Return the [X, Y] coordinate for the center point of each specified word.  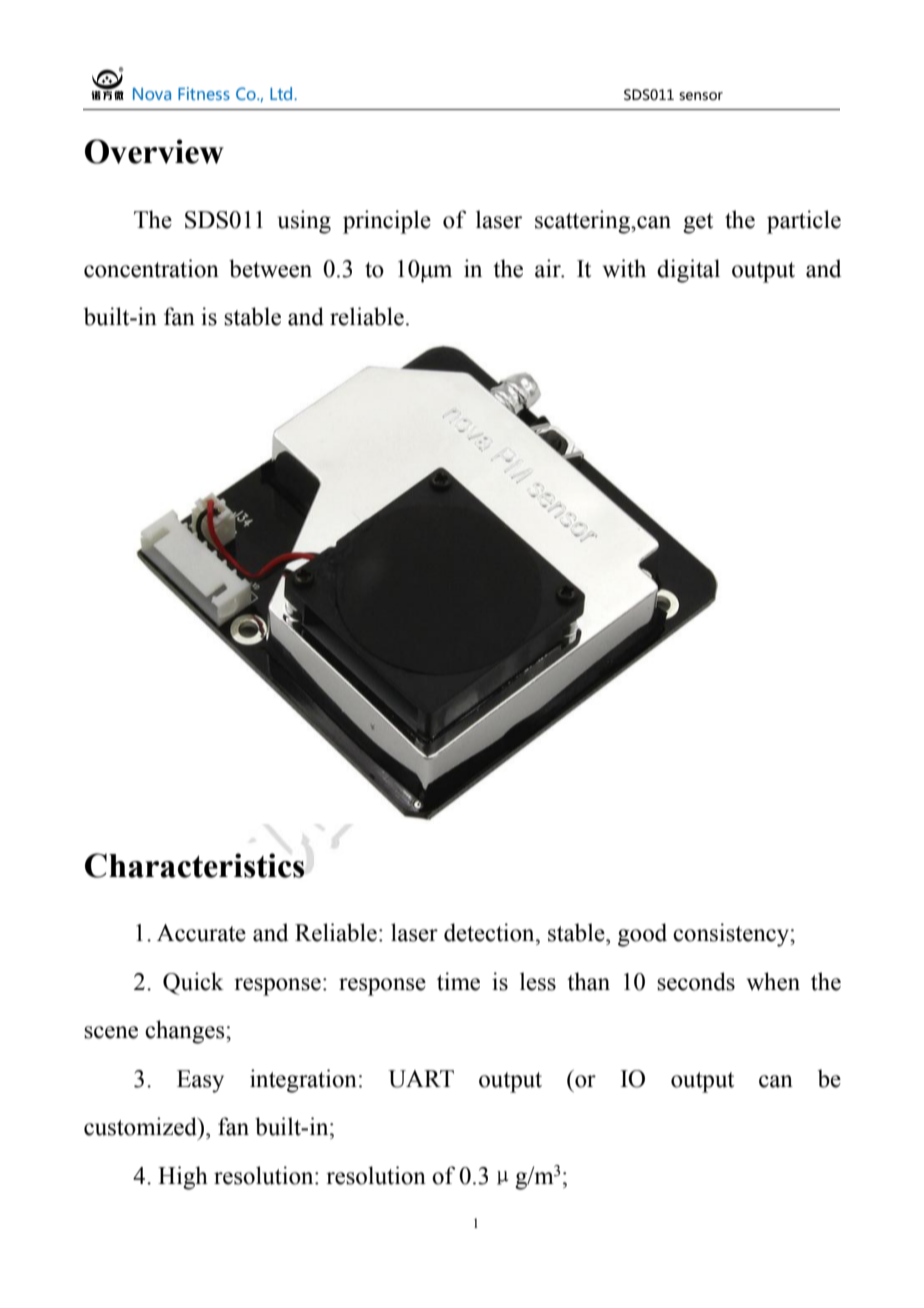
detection [490, 932]
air [549, 268]
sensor [701, 96]
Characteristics [195, 865]
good [642, 935]
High [183, 1178]
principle [387, 222]
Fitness [204, 93]
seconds [696, 981]
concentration [151, 268]
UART [421, 1079]
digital [688, 271]
